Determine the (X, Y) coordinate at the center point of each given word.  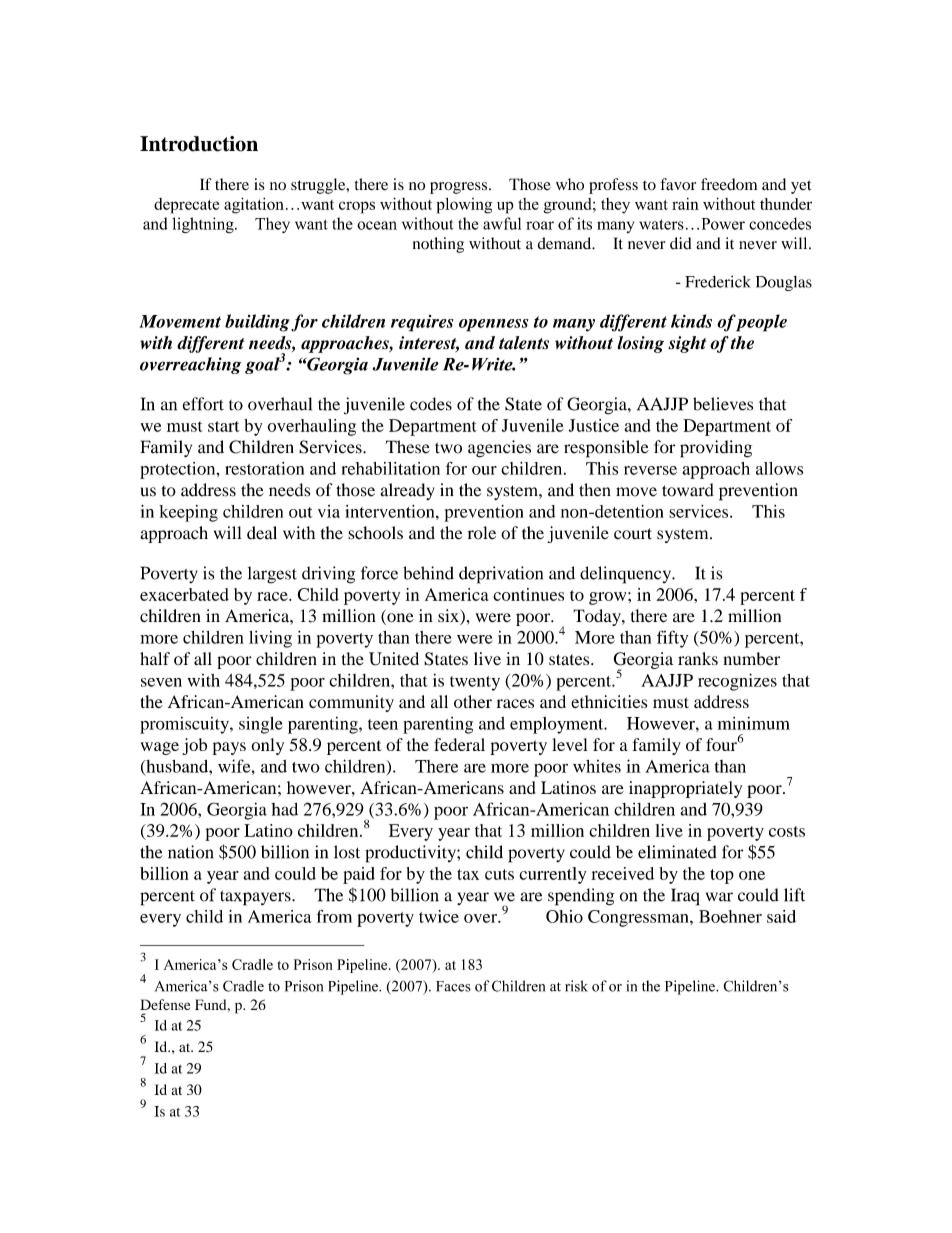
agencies (499, 449)
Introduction (199, 144)
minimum (754, 723)
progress (460, 188)
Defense (165, 1004)
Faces (453, 986)
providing (716, 449)
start (224, 426)
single (260, 725)
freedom (729, 184)
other (473, 701)
